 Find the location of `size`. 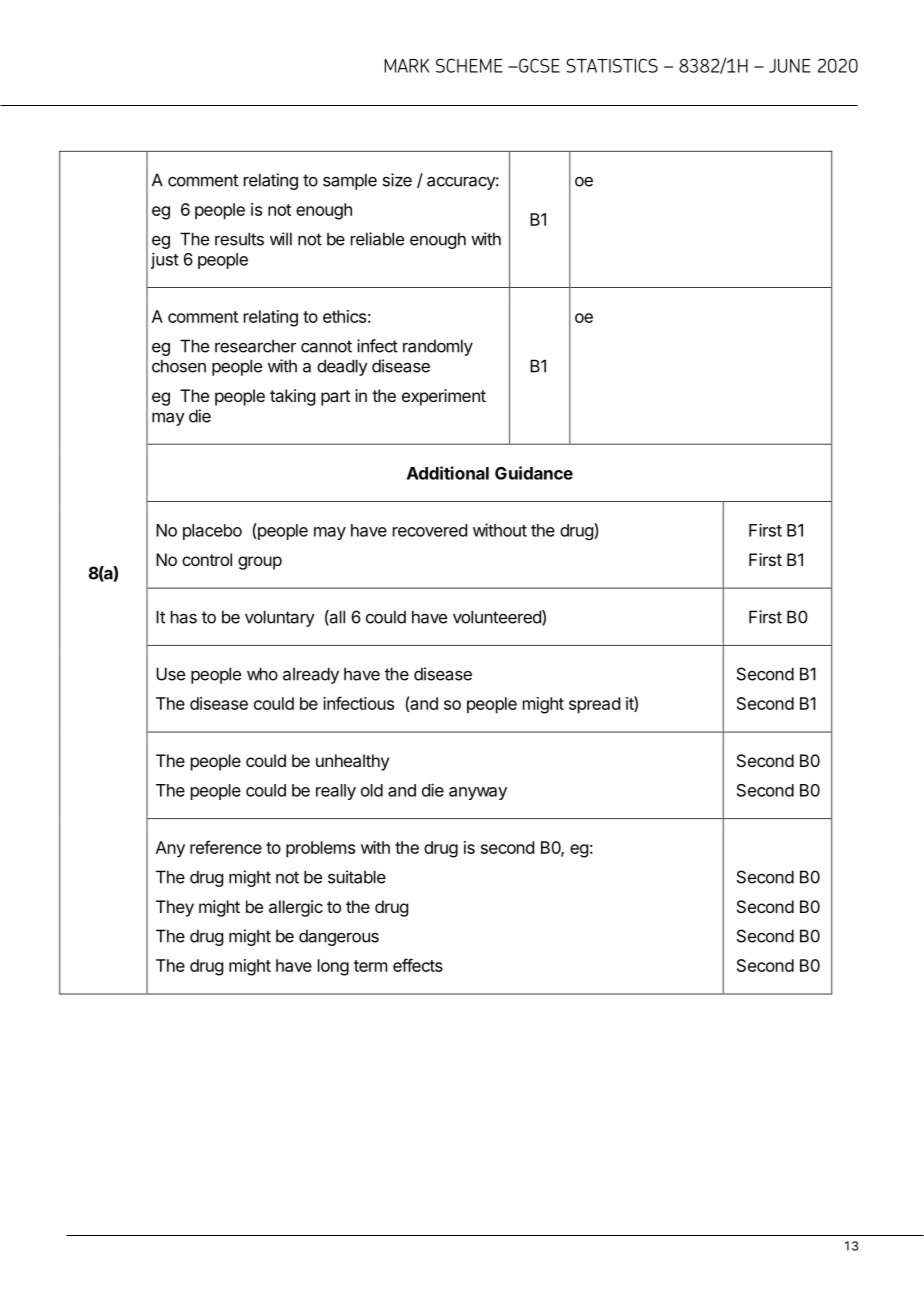

size is located at coordinates (397, 180).
